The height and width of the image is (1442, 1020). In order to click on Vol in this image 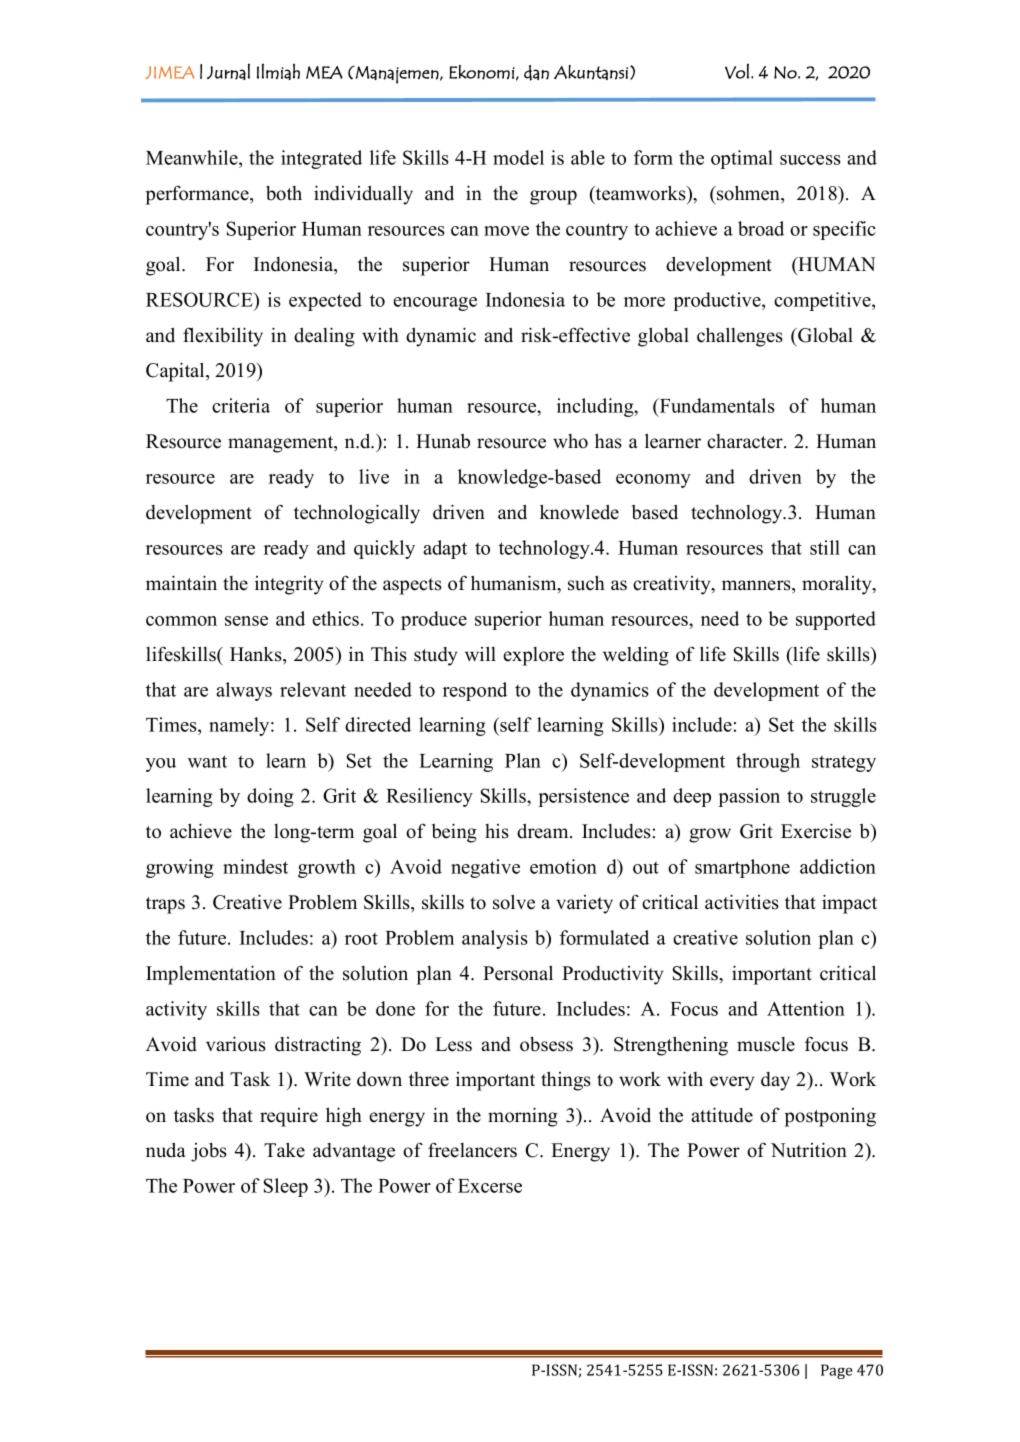, I will do `click(737, 71)`.
